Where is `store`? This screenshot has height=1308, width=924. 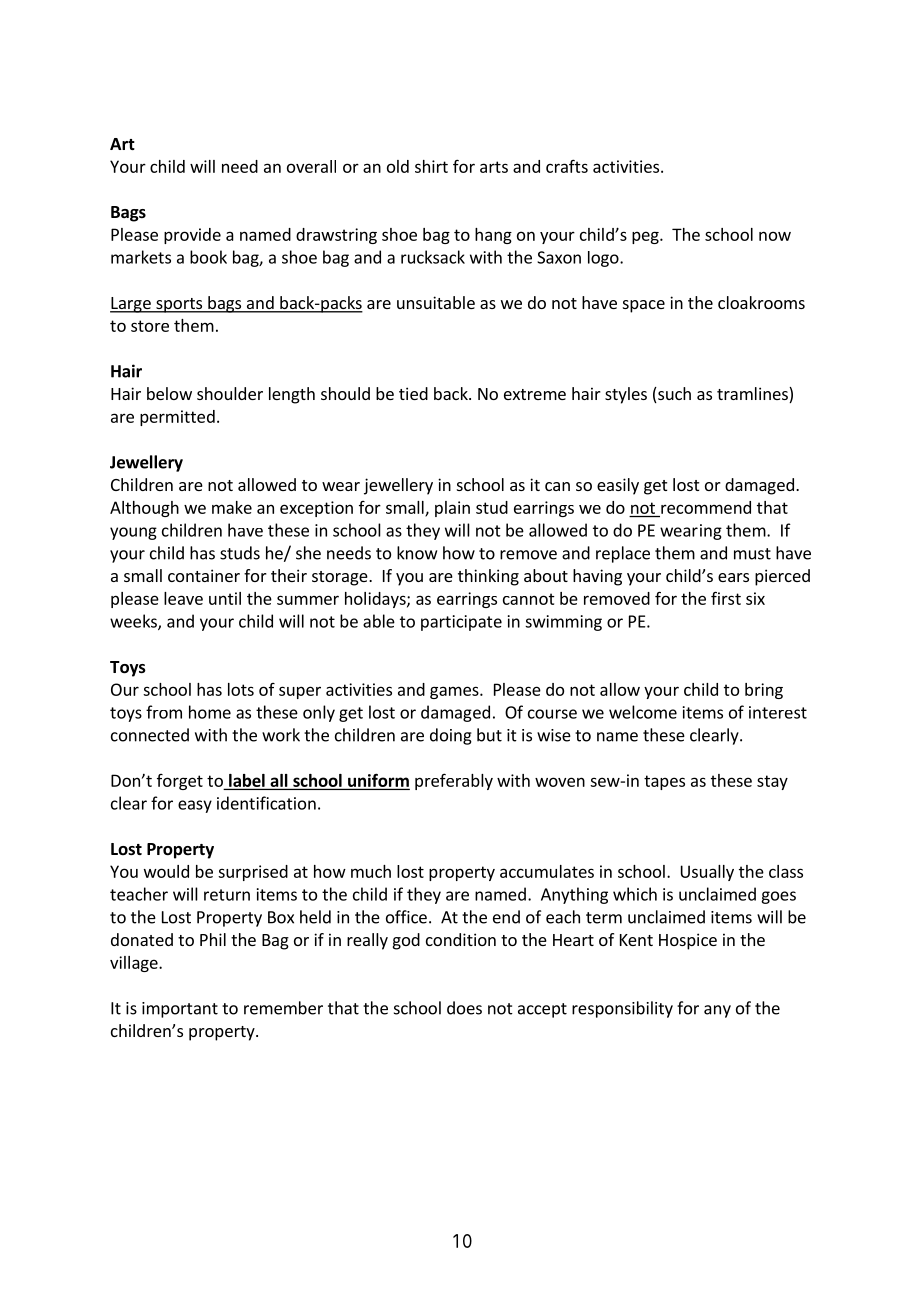 store is located at coordinates (150, 326).
